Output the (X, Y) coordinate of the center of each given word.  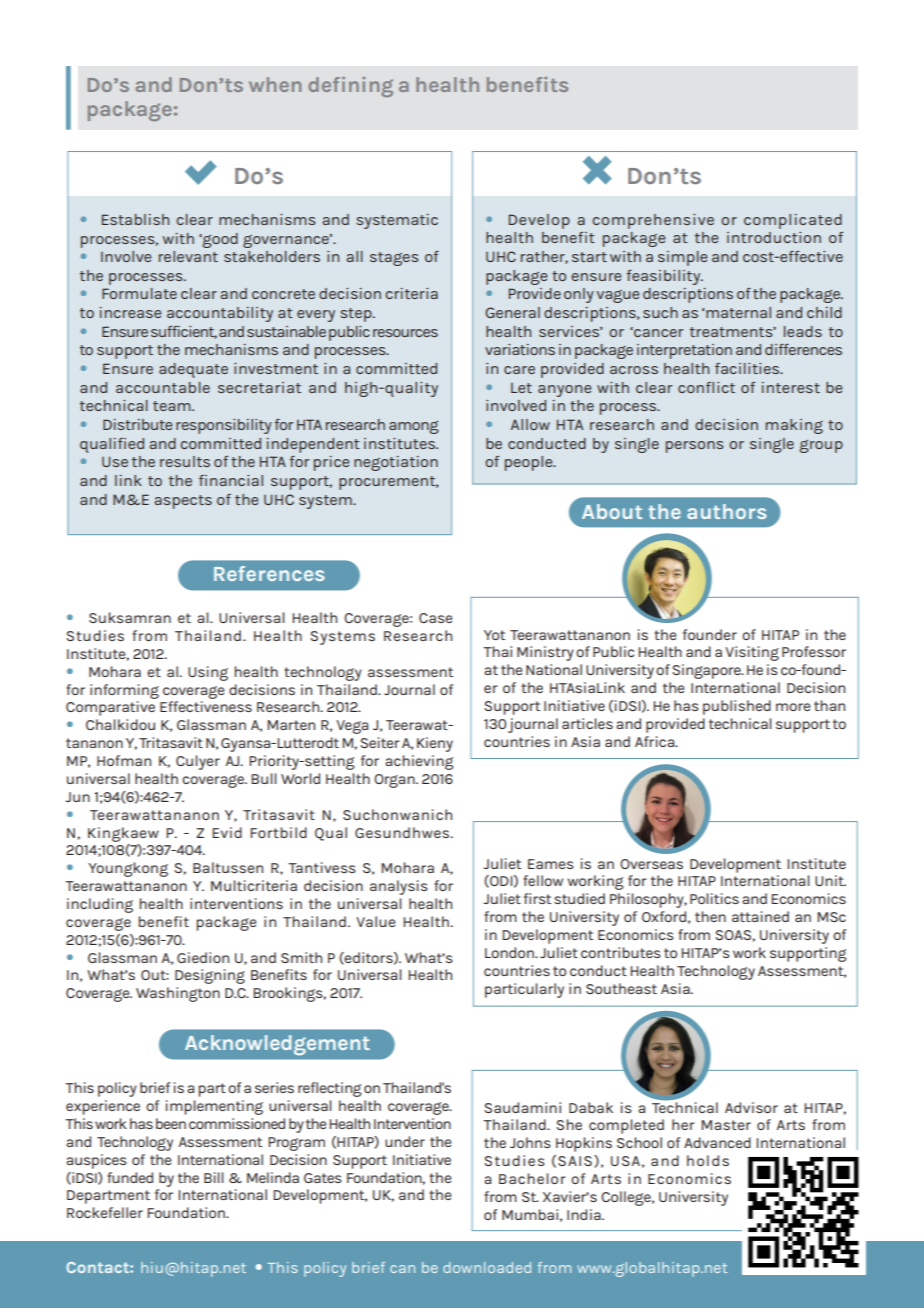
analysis (399, 887)
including (100, 905)
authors (726, 511)
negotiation (396, 463)
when (275, 84)
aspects (183, 502)
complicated (793, 221)
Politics (714, 898)
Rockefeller (105, 1212)
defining (350, 87)
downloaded (487, 1267)
